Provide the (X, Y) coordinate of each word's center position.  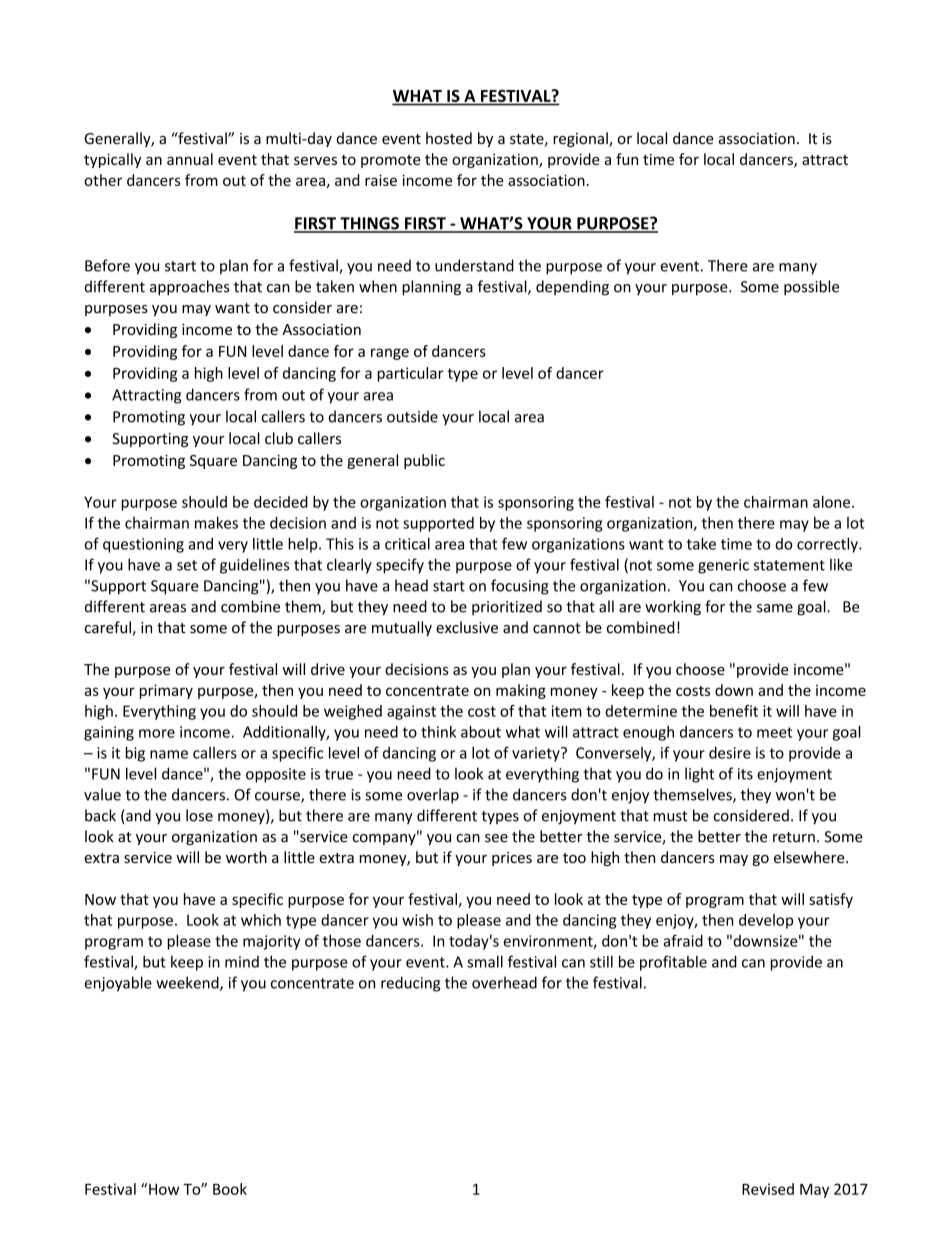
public (424, 461)
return (794, 837)
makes (216, 523)
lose (199, 815)
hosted (449, 138)
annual (190, 159)
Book (230, 1189)
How (163, 1189)
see (496, 838)
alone (833, 502)
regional (581, 139)
